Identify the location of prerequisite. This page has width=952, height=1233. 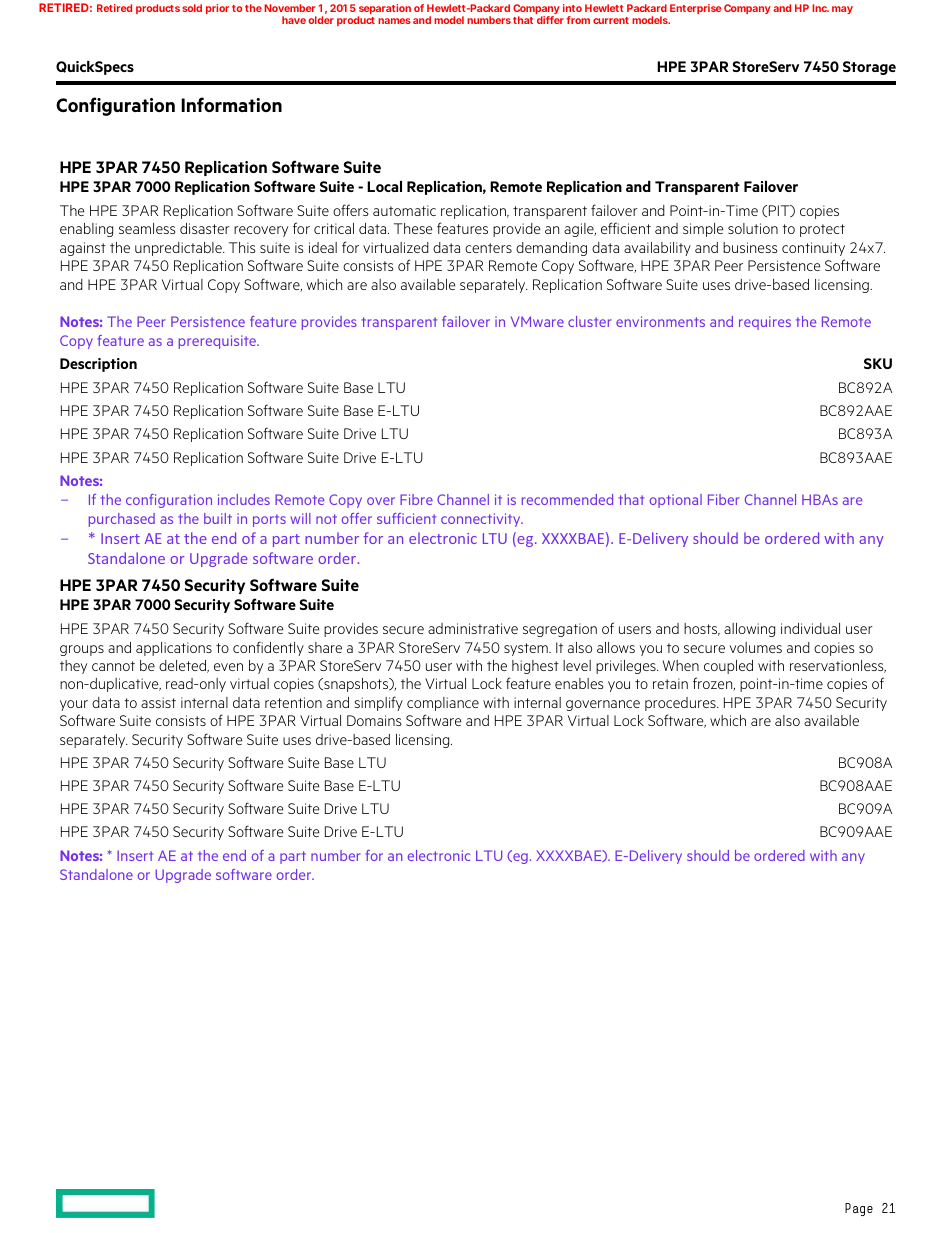
(219, 342).
